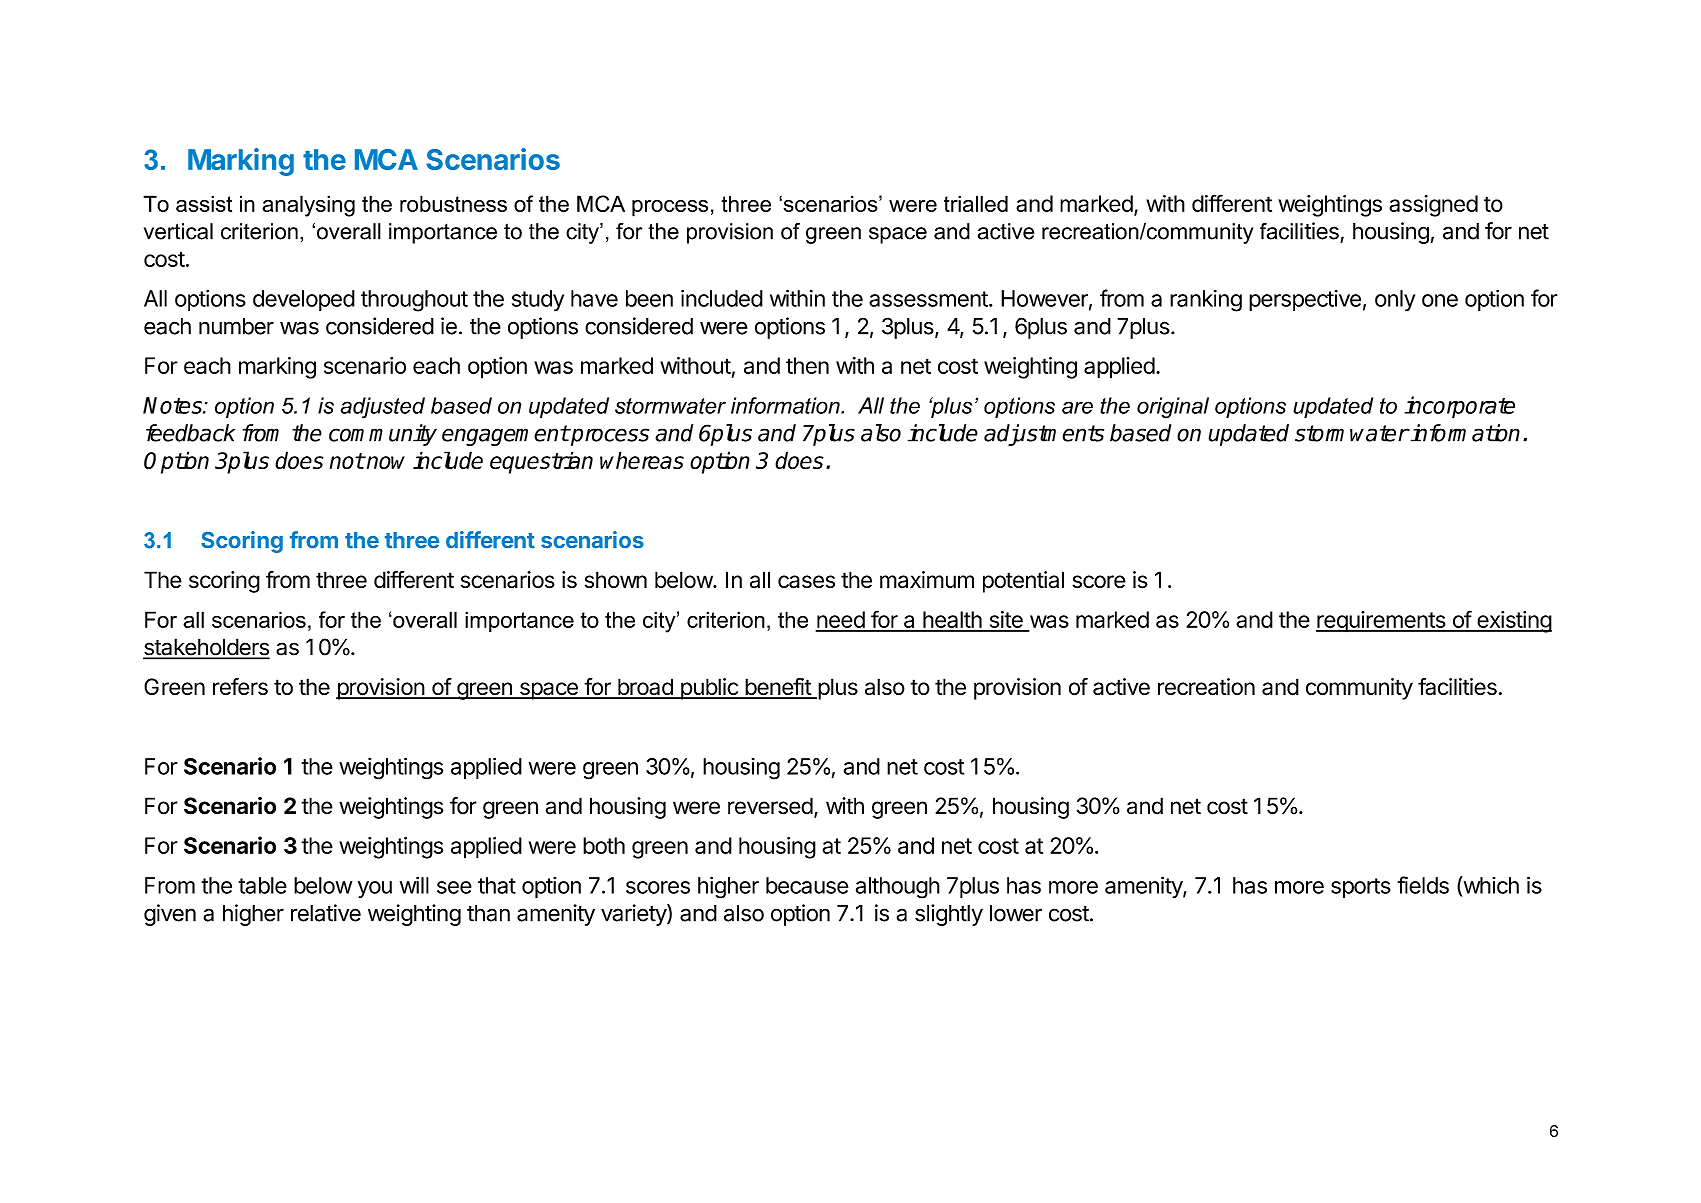  What do you see at coordinates (928, 299) in the document?
I see `assessment` at bounding box center [928, 299].
